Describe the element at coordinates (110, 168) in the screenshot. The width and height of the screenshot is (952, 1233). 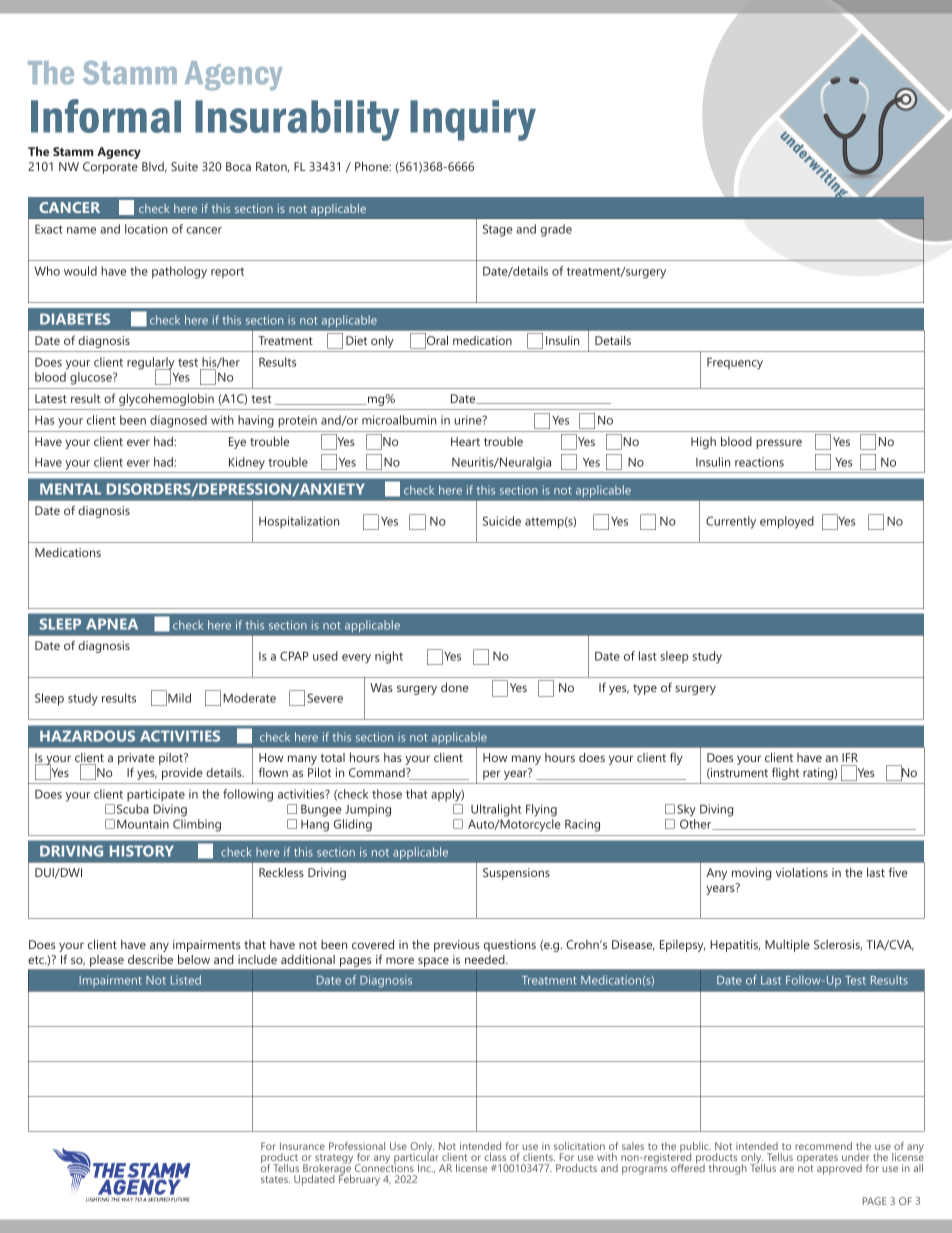
I see `Corporate` at that location.
